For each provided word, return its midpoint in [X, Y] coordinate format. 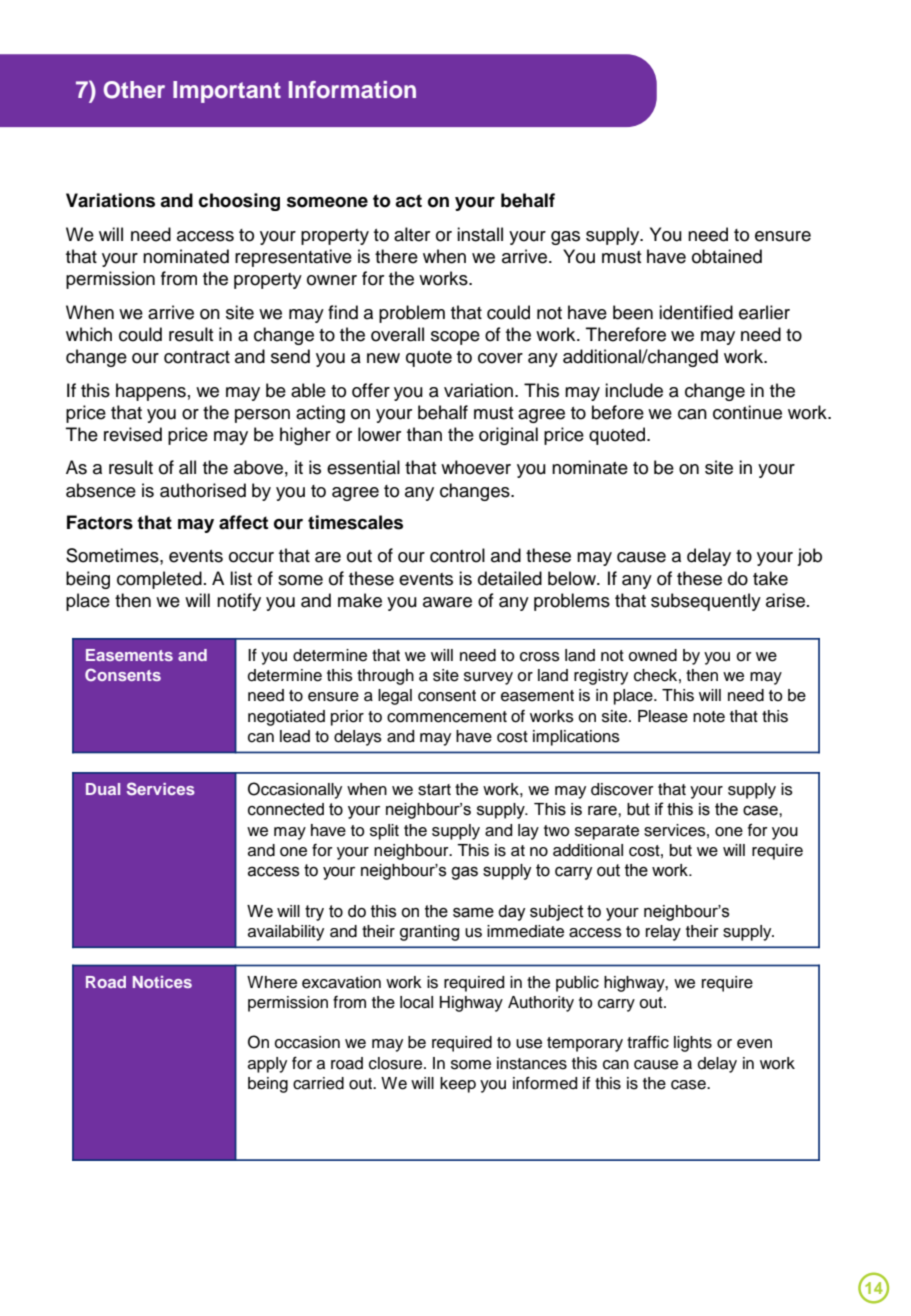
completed [159, 580]
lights [693, 1044]
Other [134, 90]
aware [447, 602]
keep [458, 1085]
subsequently [706, 602]
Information [352, 90]
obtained [727, 256]
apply [267, 1065]
